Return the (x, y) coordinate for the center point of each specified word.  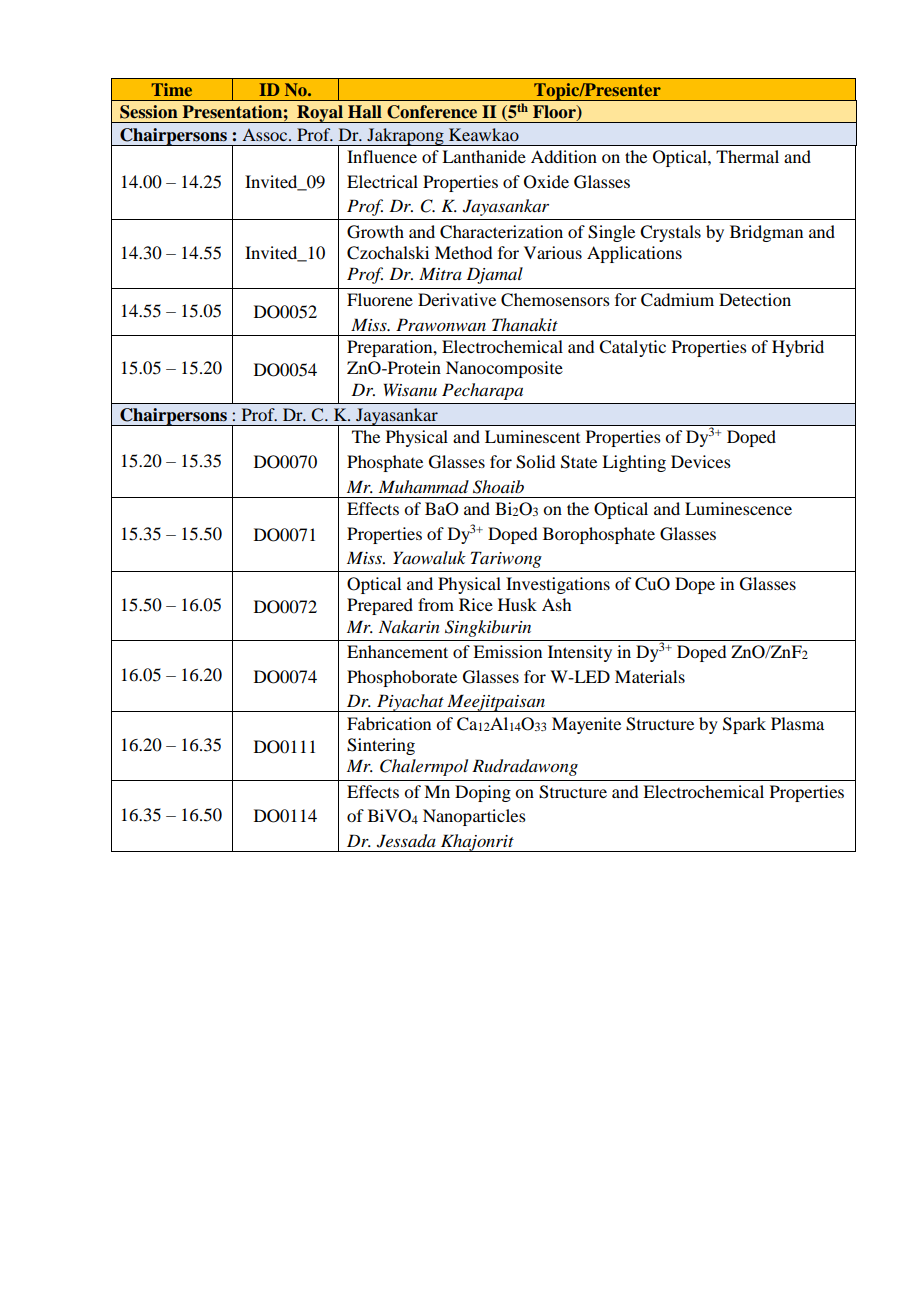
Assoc (266, 135)
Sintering (381, 746)
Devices (701, 461)
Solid (535, 462)
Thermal (747, 156)
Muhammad (424, 486)
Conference (432, 112)
